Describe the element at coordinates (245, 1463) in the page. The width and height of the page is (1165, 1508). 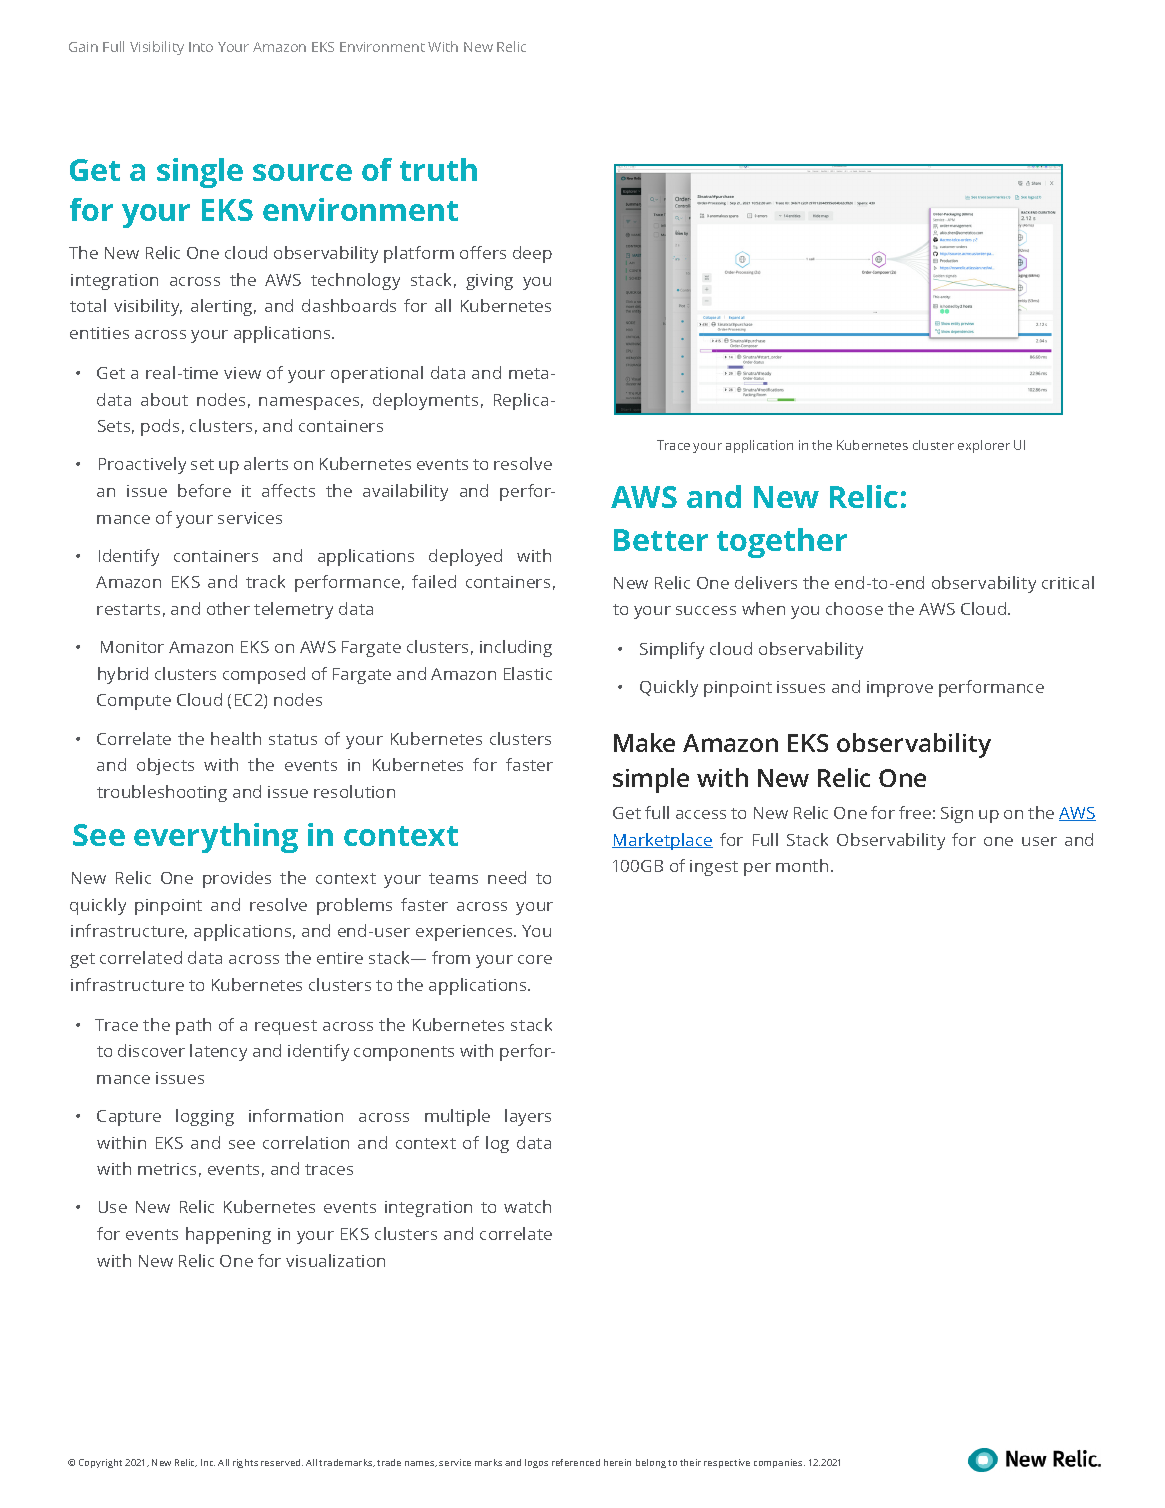
I see `rights` at that location.
